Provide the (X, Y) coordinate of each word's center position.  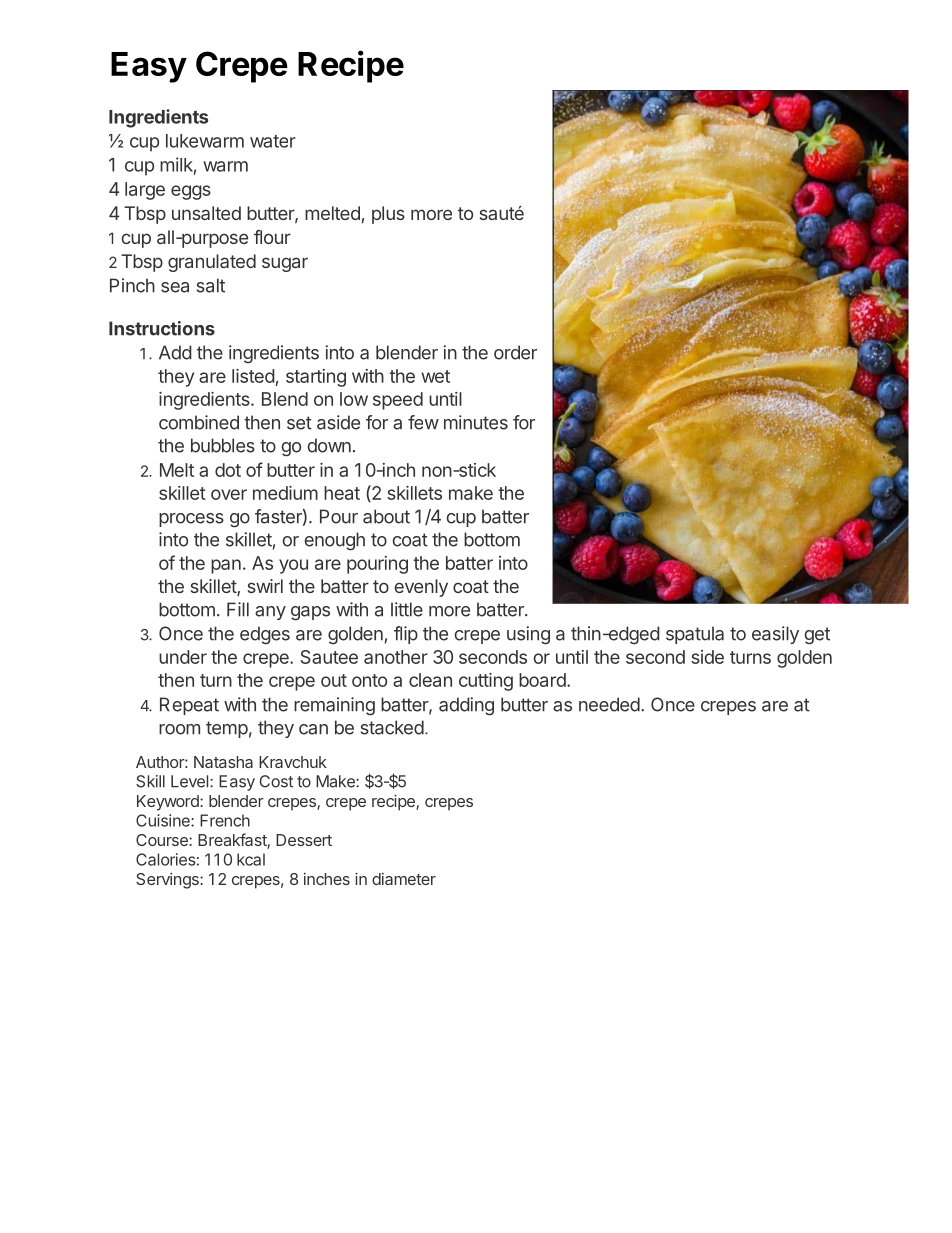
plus (388, 215)
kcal (251, 859)
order (515, 352)
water (273, 141)
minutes (476, 422)
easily (775, 635)
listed (253, 376)
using (528, 635)
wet (435, 376)
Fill (238, 609)
